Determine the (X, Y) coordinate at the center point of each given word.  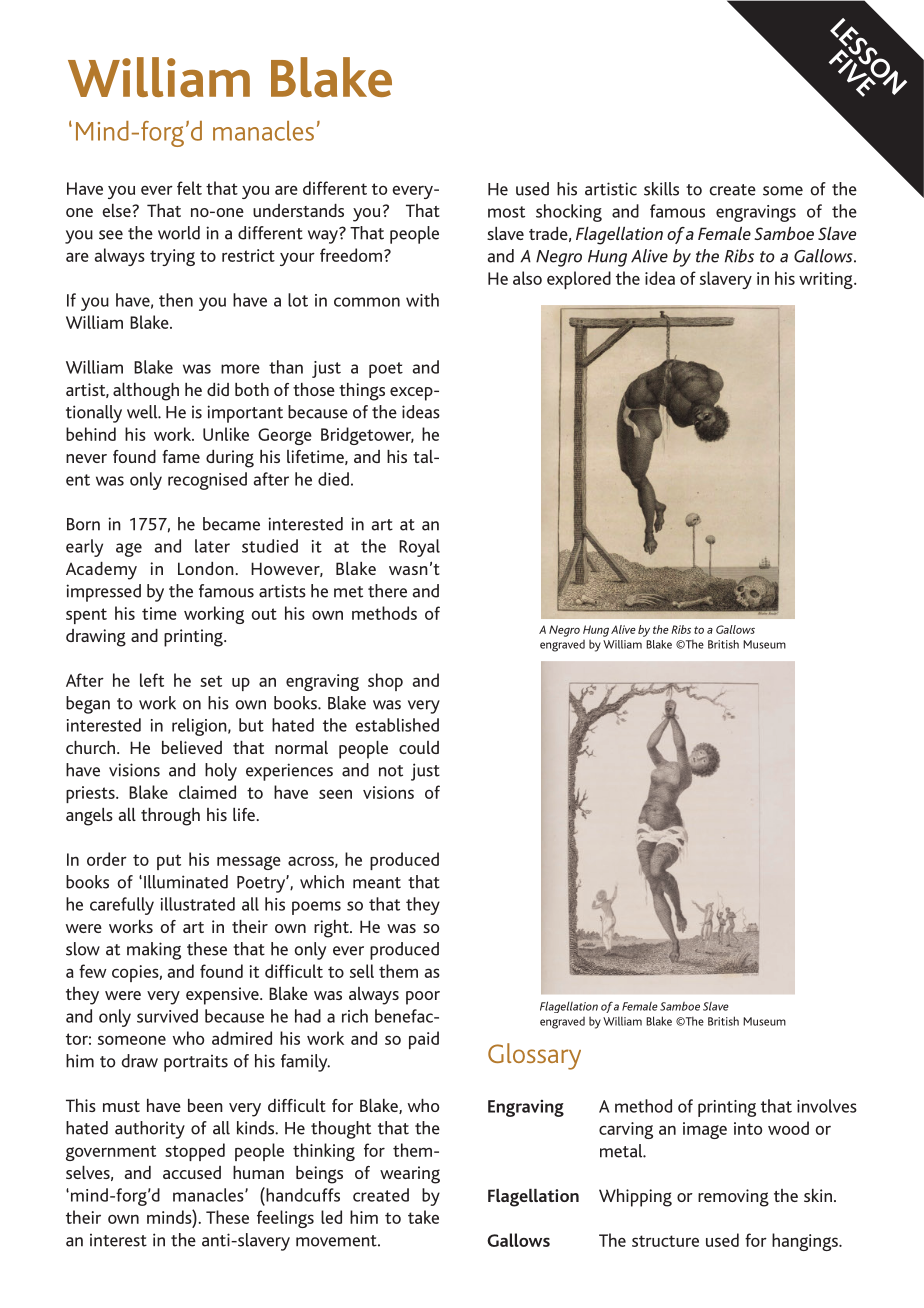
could (419, 747)
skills (661, 189)
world (179, 233)
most (506, 212)
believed (192, 747)
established (397, 725)
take (423, 1217)
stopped (195, 1152)
